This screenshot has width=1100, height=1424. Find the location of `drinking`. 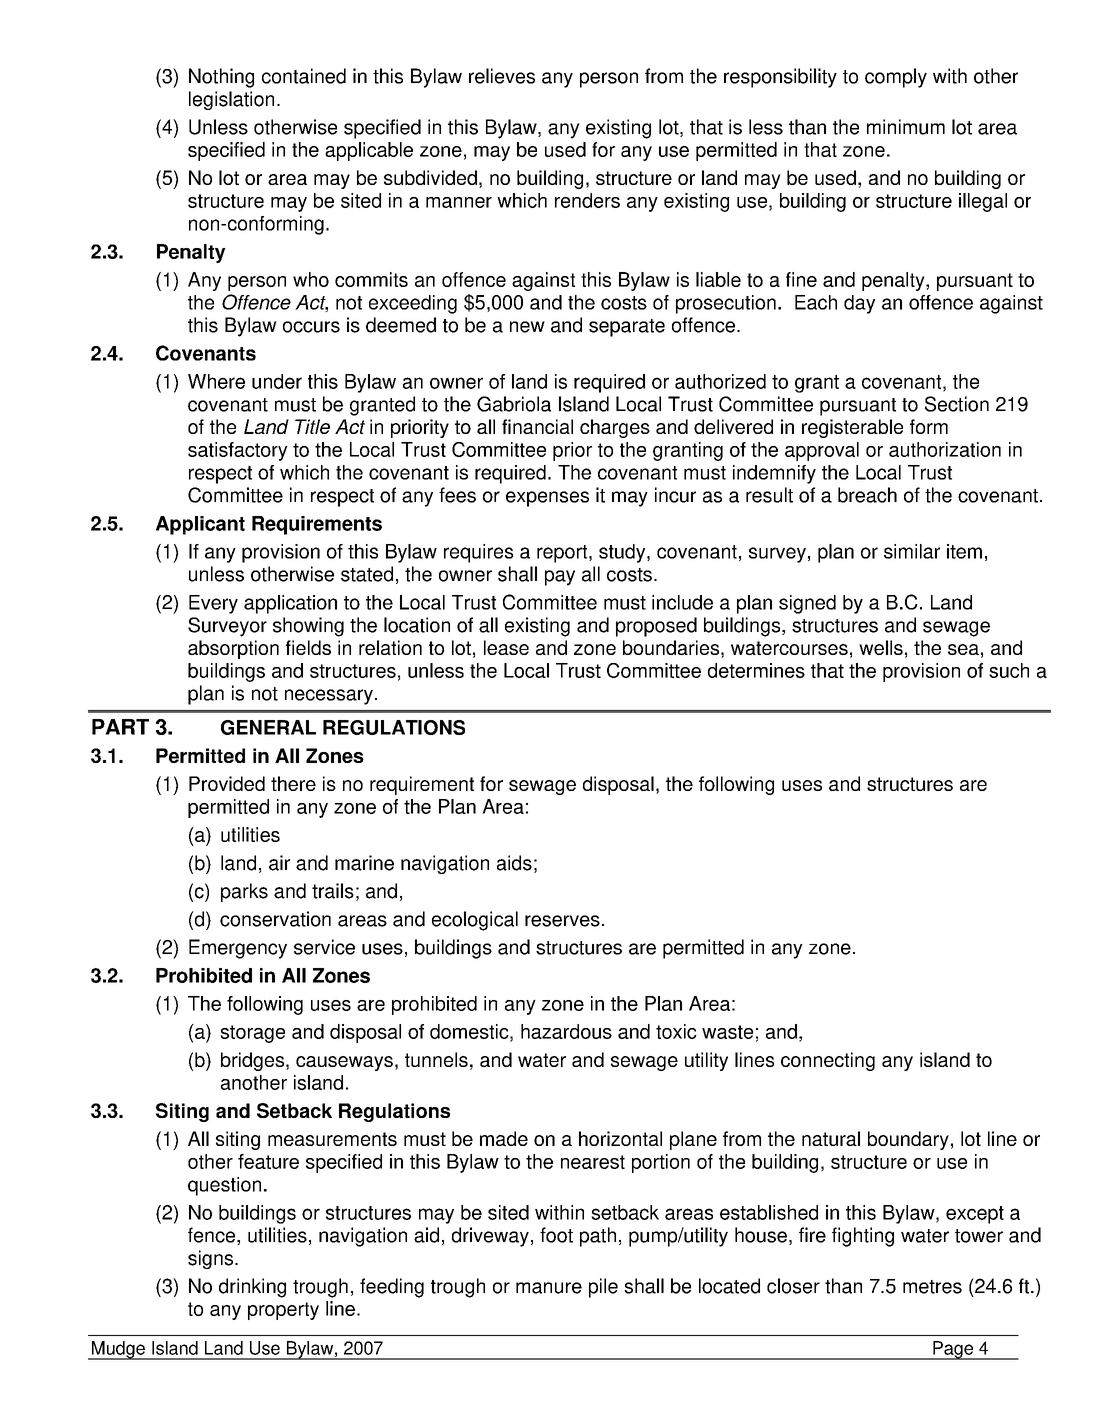

drinking is located at coordinates (252, 1288).
